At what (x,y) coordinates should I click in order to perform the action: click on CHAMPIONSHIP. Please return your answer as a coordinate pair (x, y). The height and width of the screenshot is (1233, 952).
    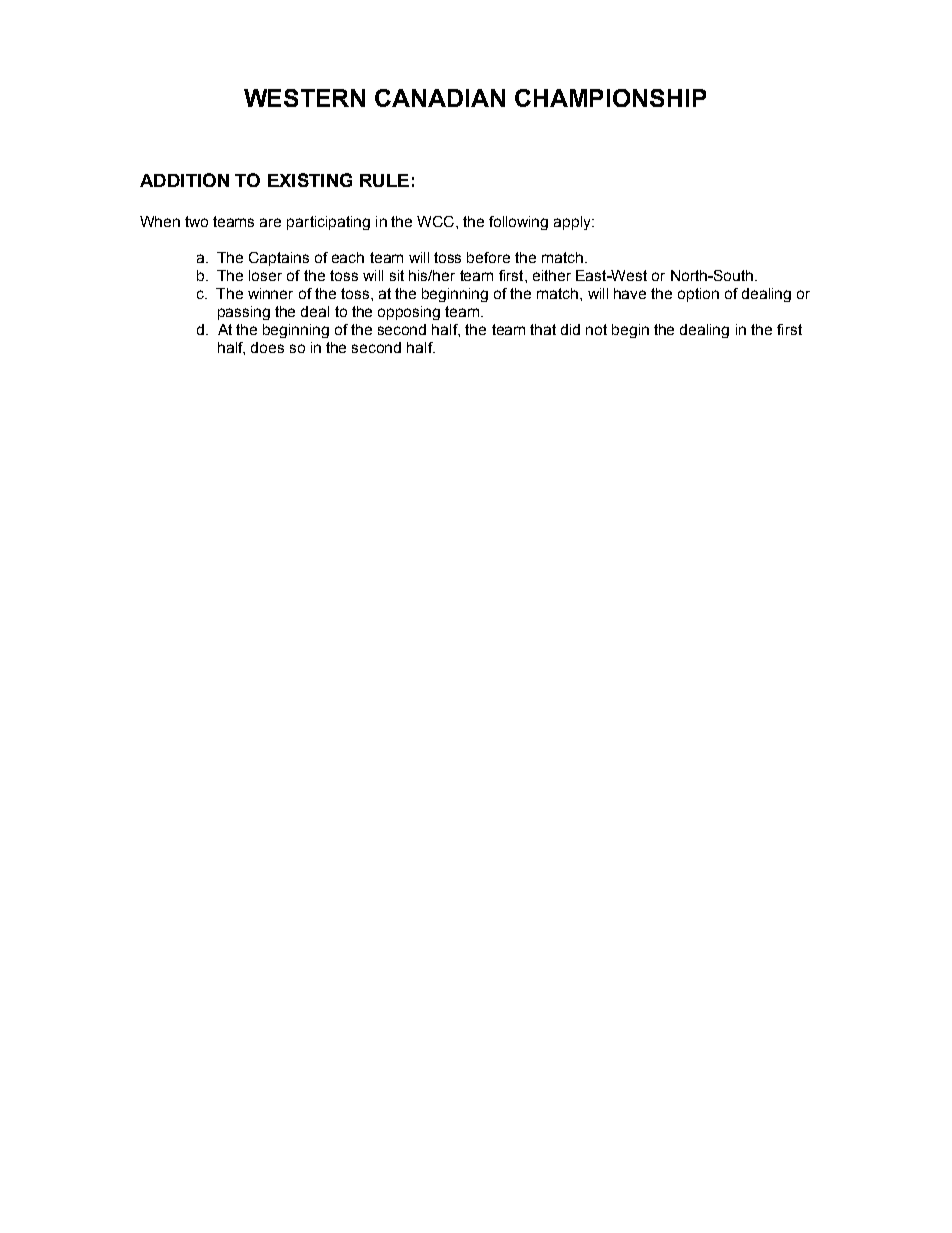
    Looking at the image, I should click on (610, 98).
